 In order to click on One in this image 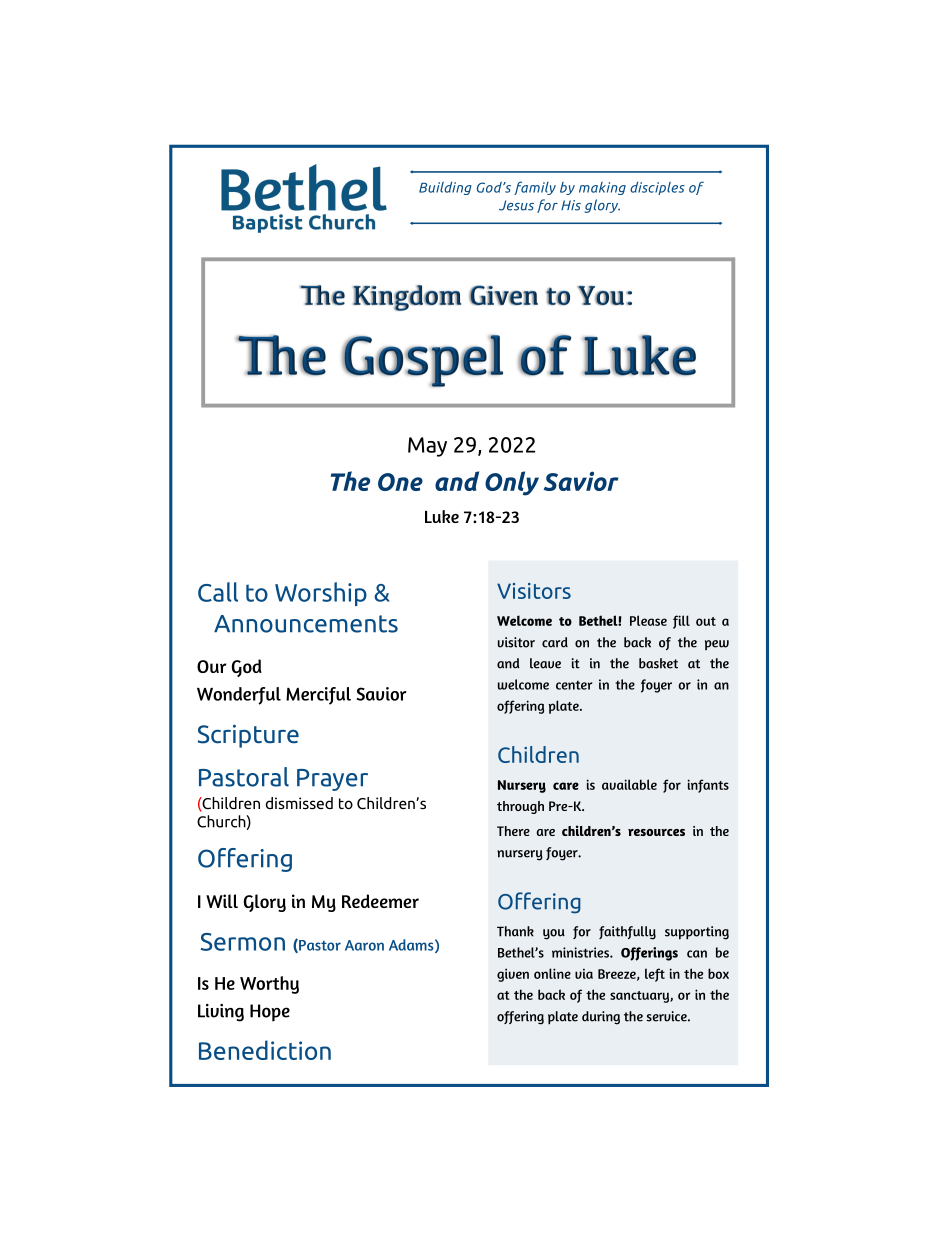, I will do `click(400, 482)`.
